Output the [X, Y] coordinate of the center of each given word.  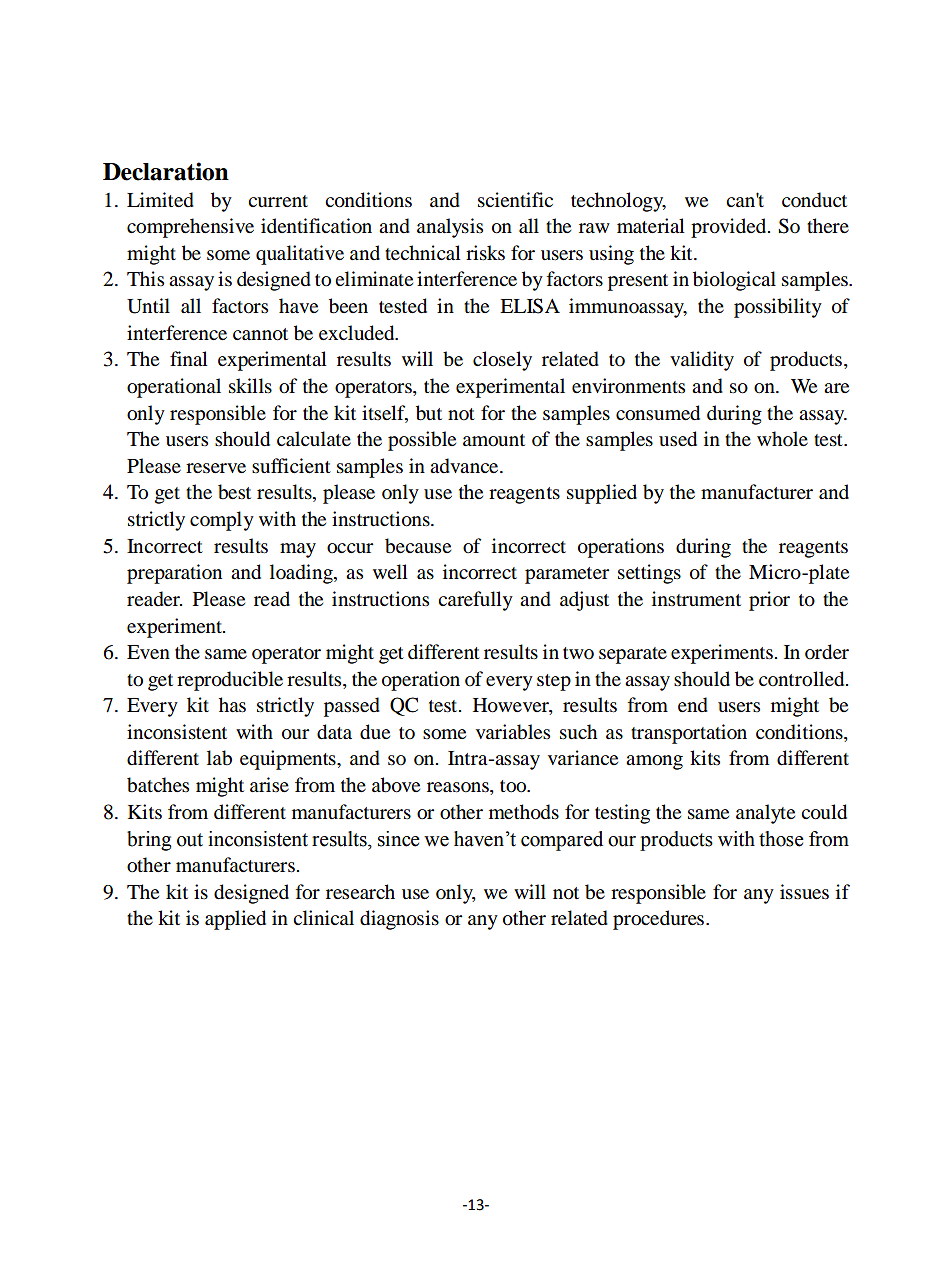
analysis [450, 228]
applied [235, 920]
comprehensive [190, 228]
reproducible [230, 681]
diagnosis [399, 920]
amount [494, 440]
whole [782, 439]
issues [804, 892]
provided [730, 228]
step [554, 682]
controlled [803, 679]
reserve [216, 468]
